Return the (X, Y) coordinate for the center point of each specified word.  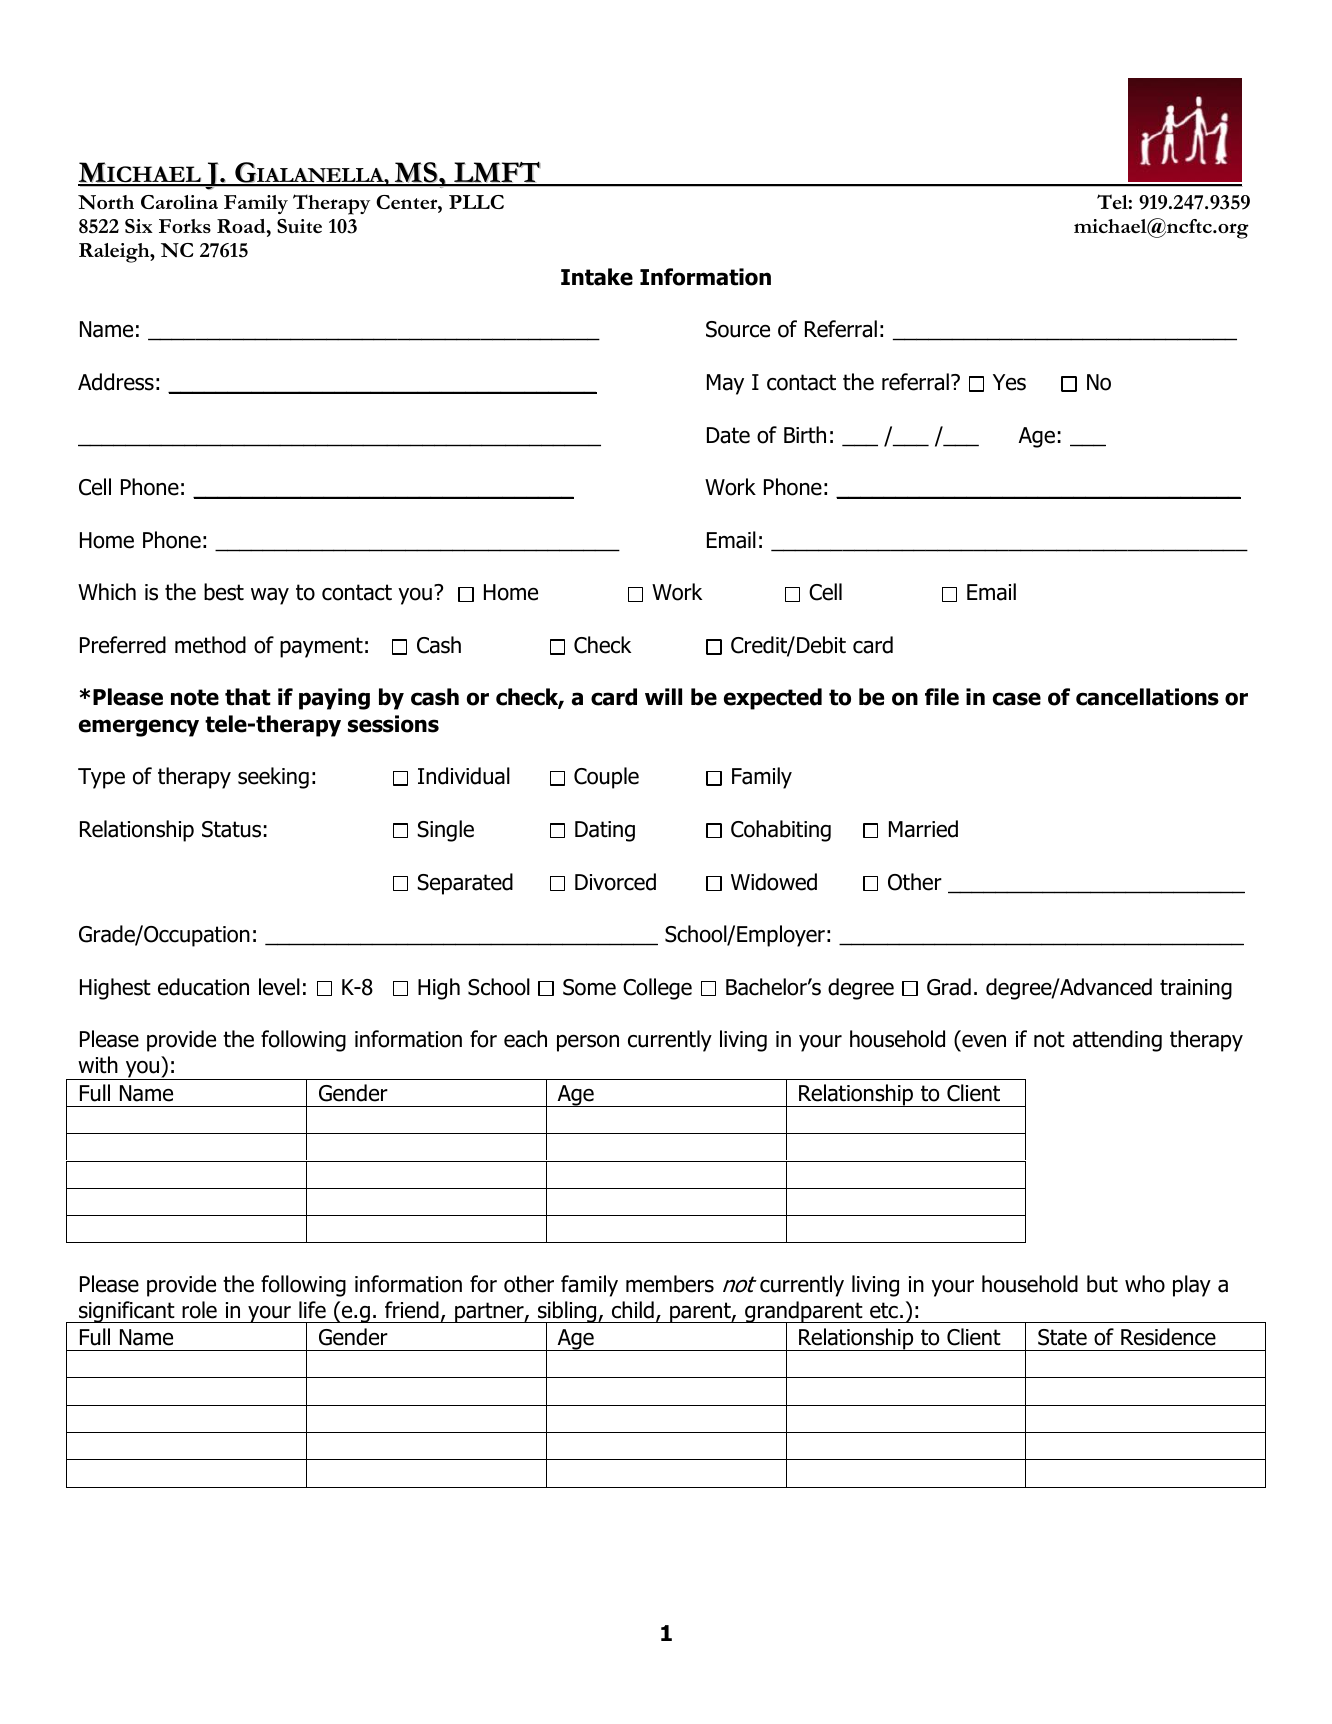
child (633, 1310)
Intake (597, 277)
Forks (185, 226)
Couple (606, 778)
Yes (1009, 382)
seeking (273, 778)
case (1017, 699)
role (199, 1310)
